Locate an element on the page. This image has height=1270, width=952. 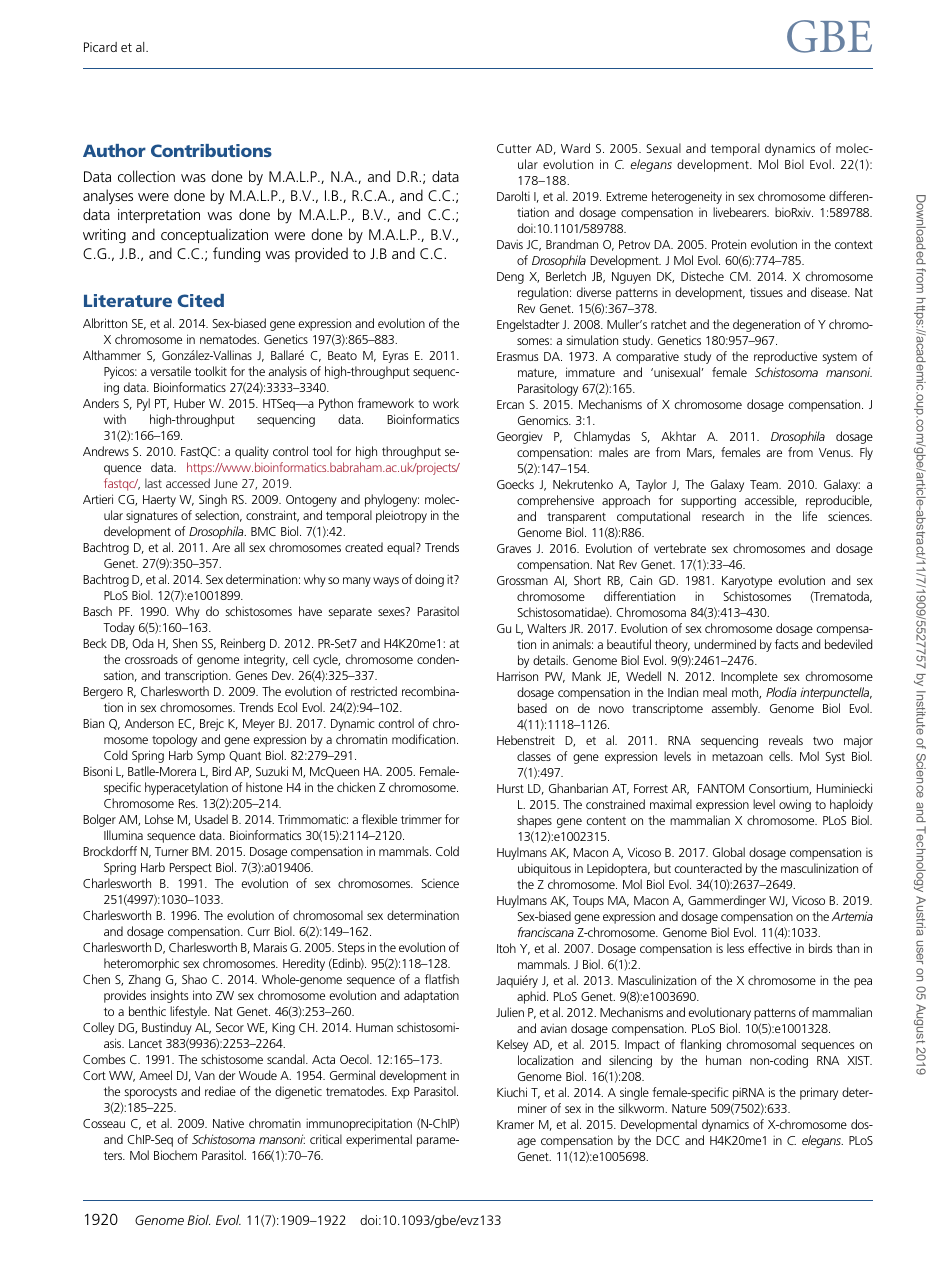
Native is located at coordinates (228, 1123).
